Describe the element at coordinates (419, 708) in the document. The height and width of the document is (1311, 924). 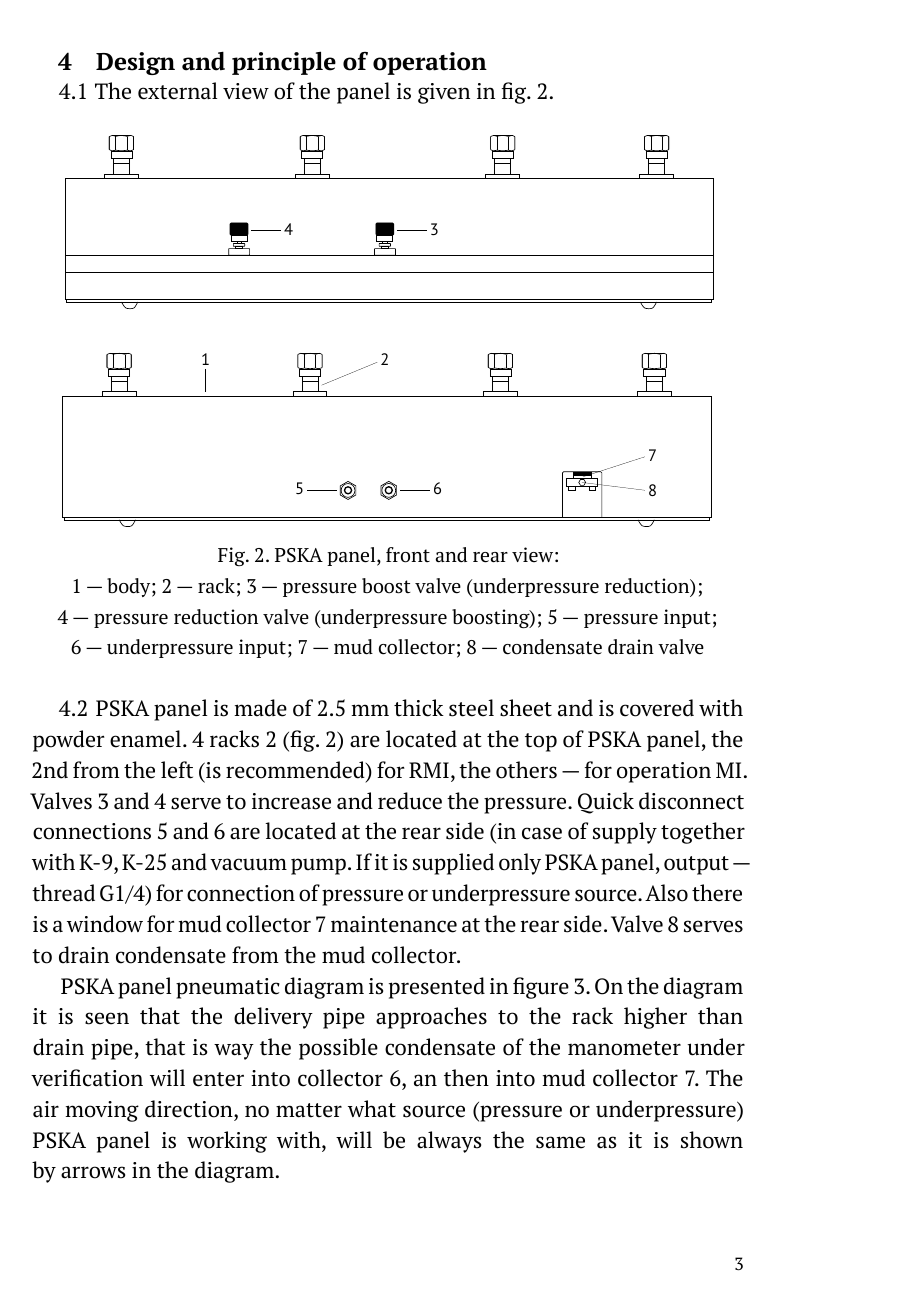
I see `thick` at that location.
